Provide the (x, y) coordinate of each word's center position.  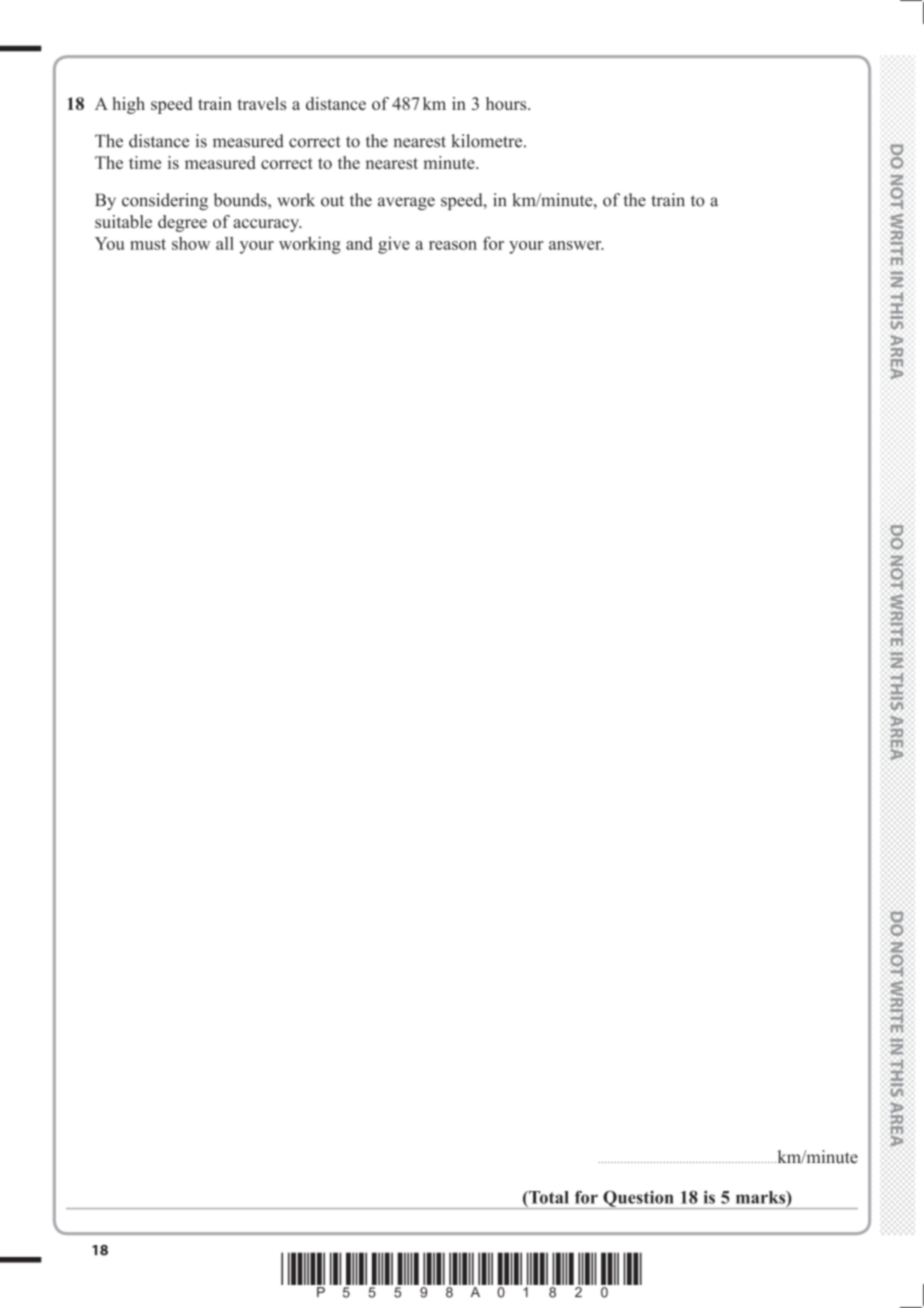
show (191, 243)
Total (548, 1197)
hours (507, 103)
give (394, 245)
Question (638, 1200)
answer (576, 245)
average (406, 203)
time (145, 162)
